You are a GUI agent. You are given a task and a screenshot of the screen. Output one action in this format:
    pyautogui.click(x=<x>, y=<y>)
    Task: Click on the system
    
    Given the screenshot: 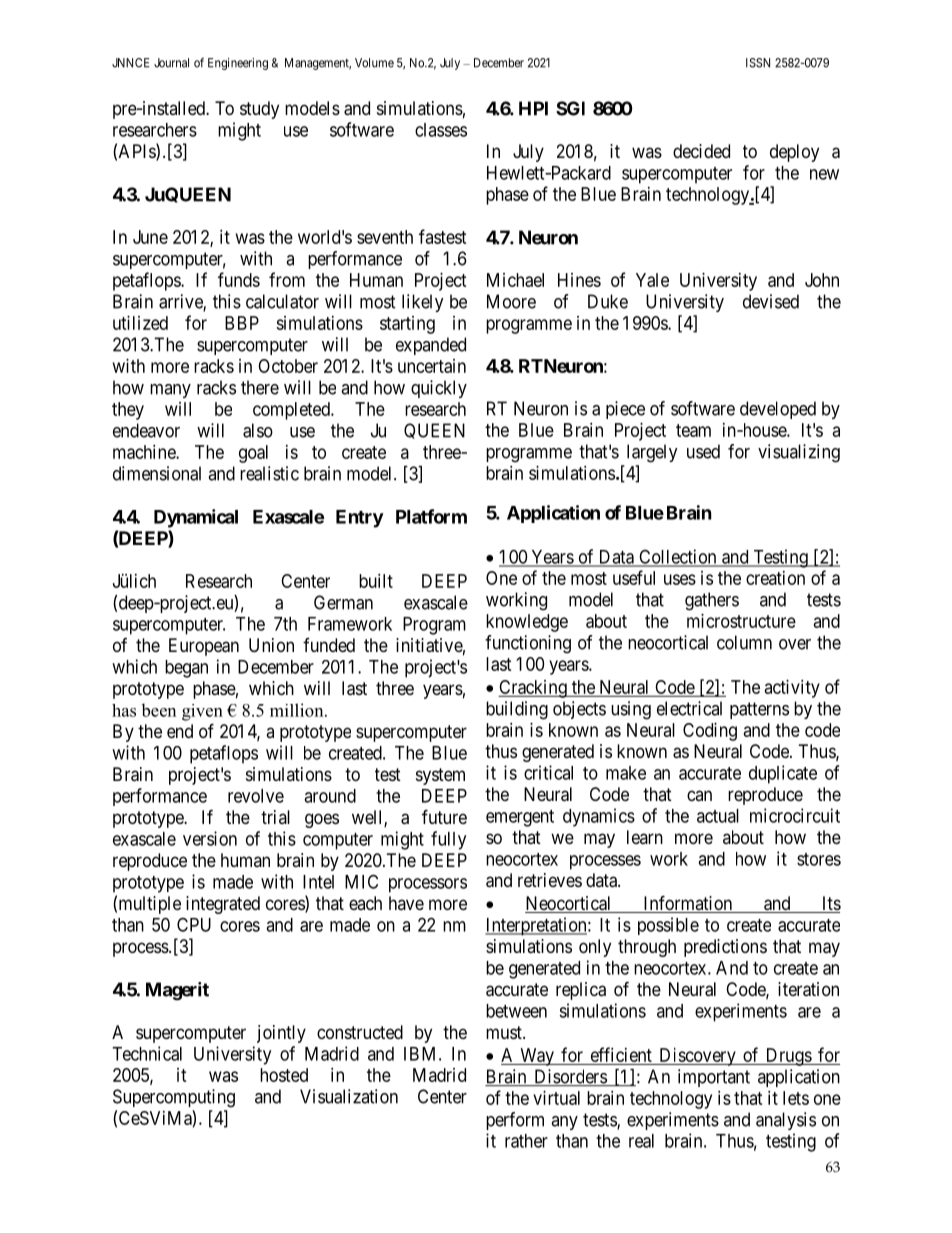 What is the action you would take?
    pyautogui.click(x=440, y=776)
